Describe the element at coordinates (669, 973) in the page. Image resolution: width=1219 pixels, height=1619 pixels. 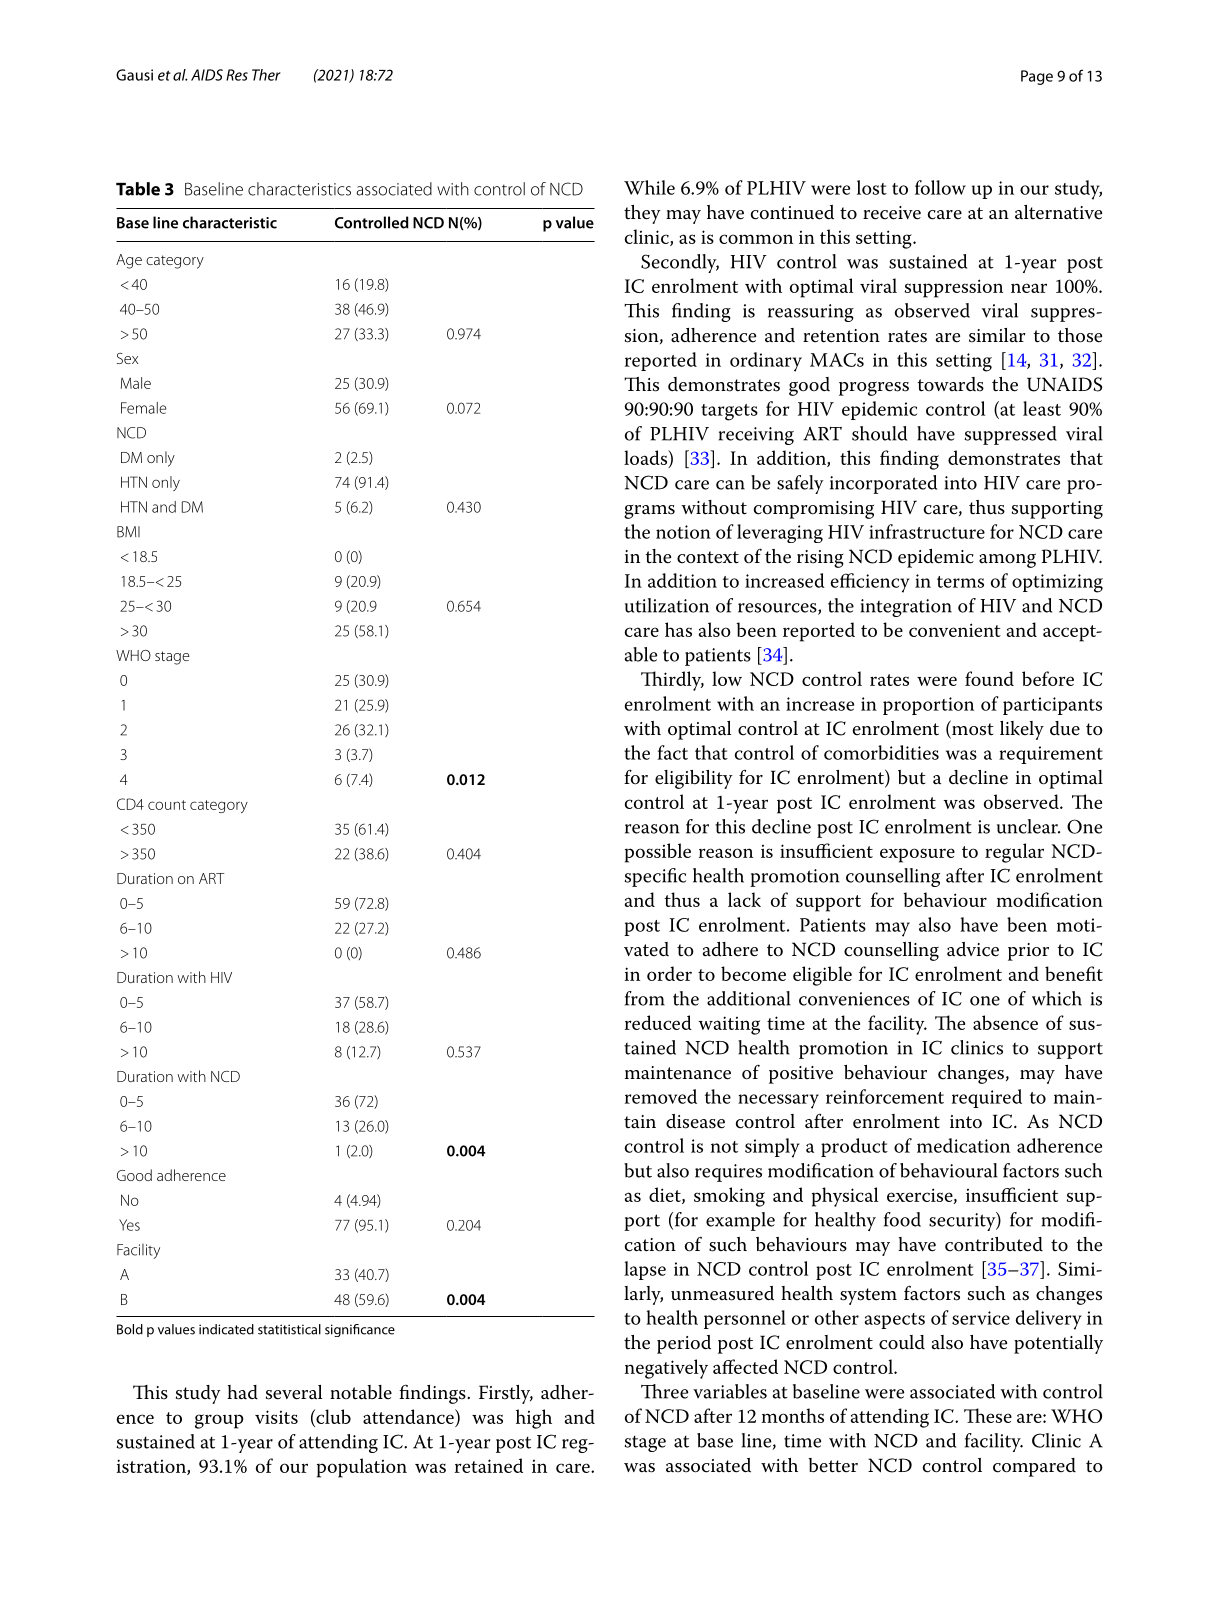
I see `order` at that location.
